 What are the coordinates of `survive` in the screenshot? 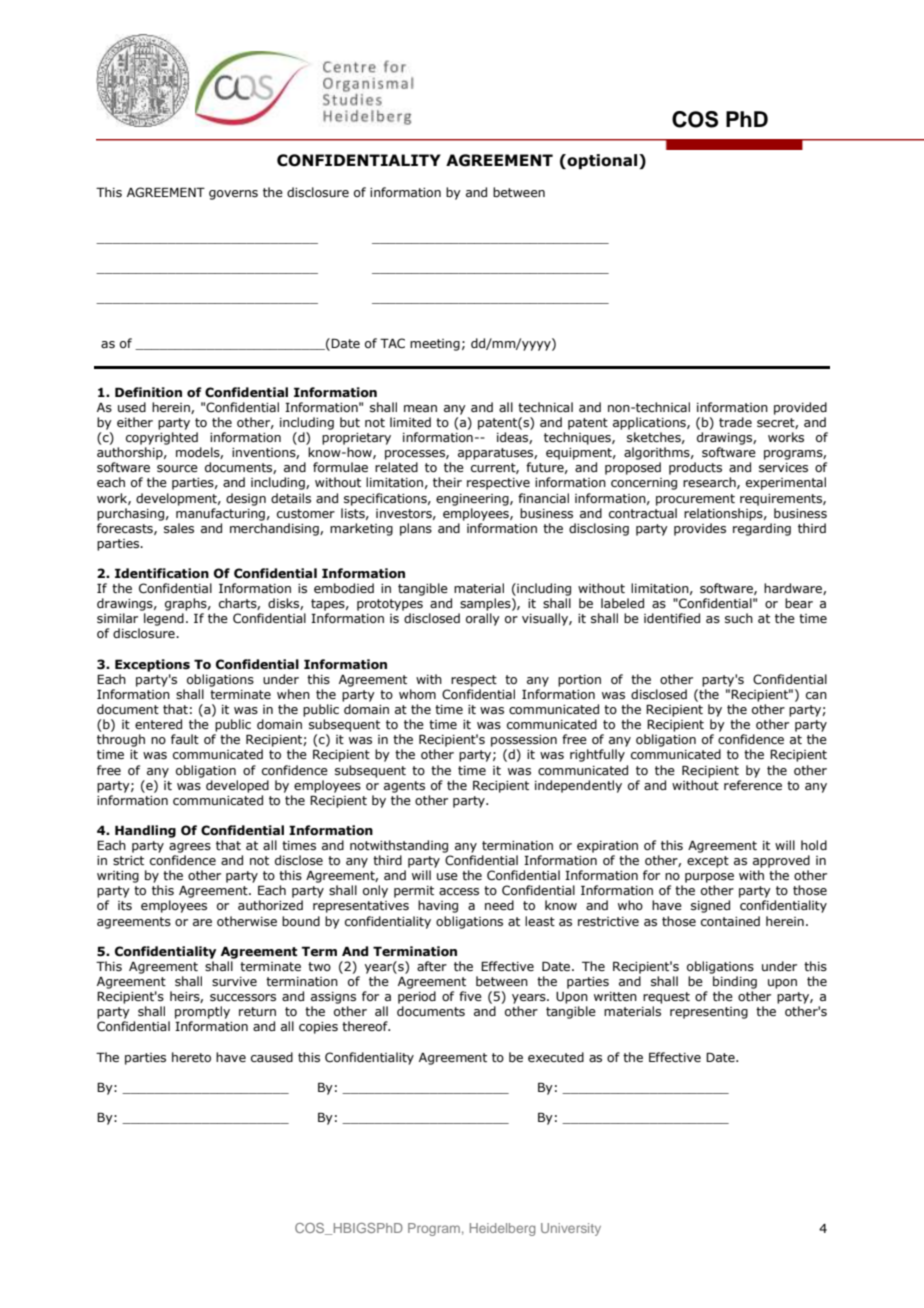 It's located at (234, 981).
